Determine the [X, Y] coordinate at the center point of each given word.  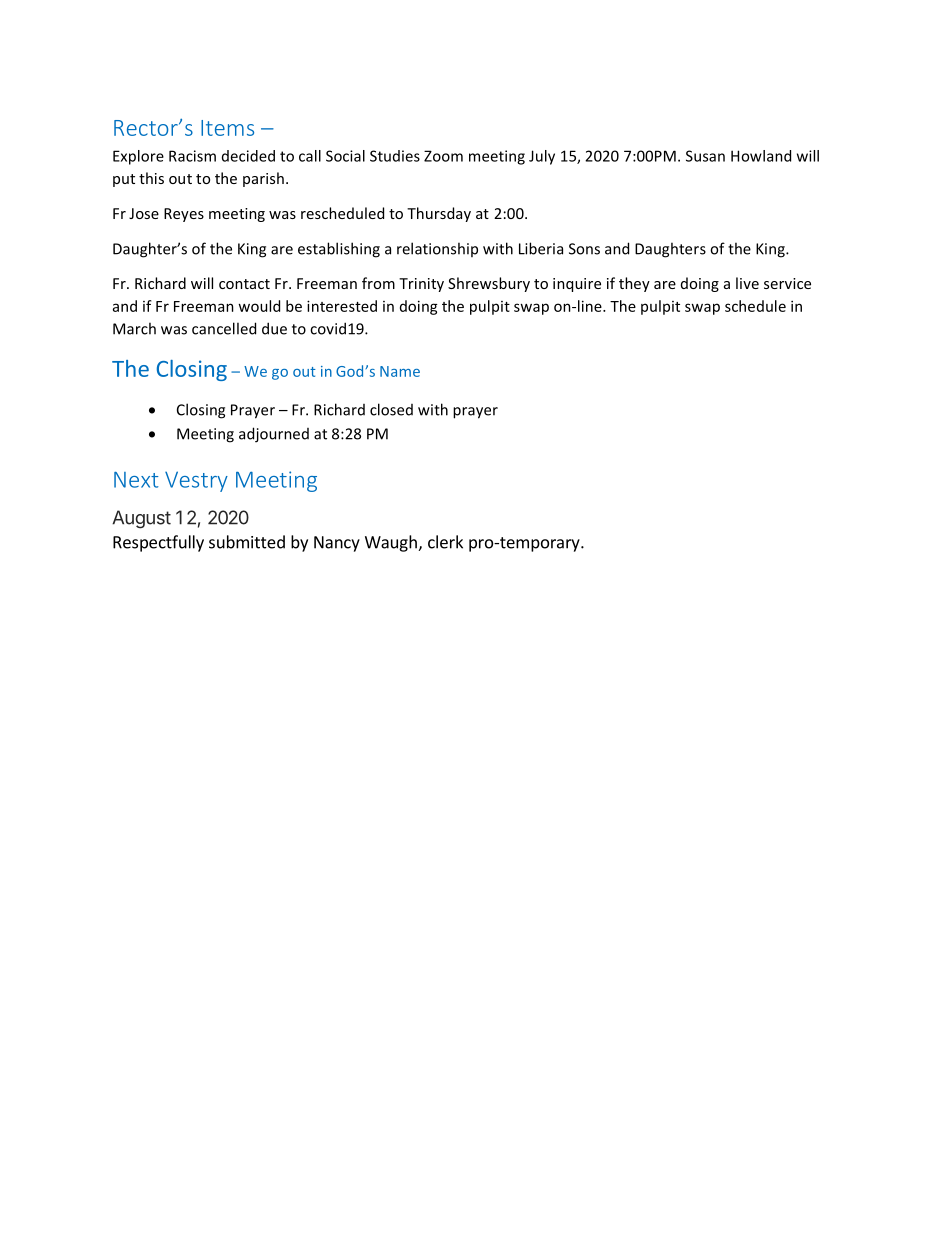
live [747, 283]
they [634, 284]
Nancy [337, 544]
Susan [705, 156]
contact [244, 284]
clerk [445, 542]
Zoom [443, 156]
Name [400, 371]
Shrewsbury [489, 284]
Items [227, 128]
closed [391, 409]
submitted [247, 542]
